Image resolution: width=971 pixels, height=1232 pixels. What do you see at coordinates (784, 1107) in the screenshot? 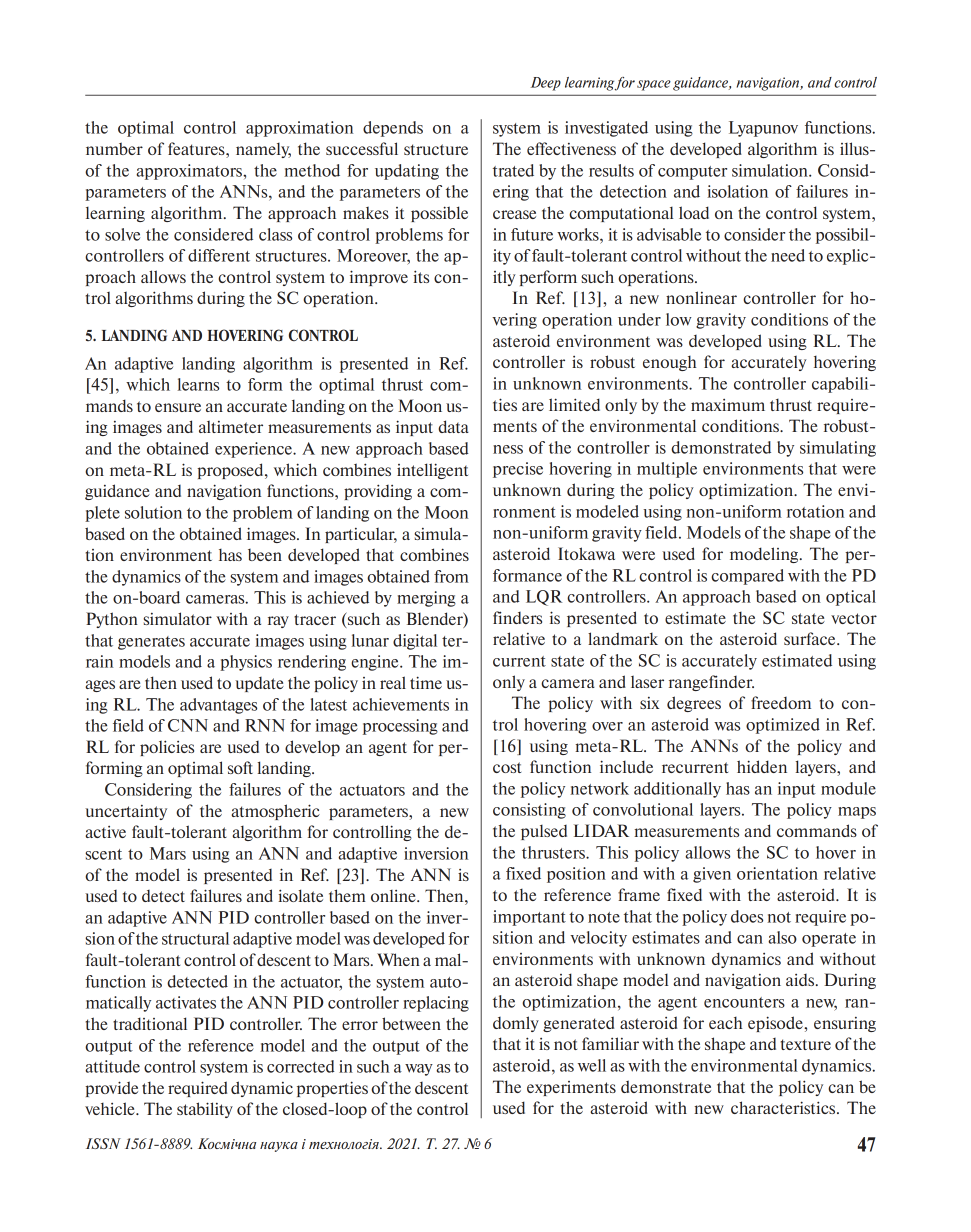
I see `characteristics` at bounding box center [784, 1107].
